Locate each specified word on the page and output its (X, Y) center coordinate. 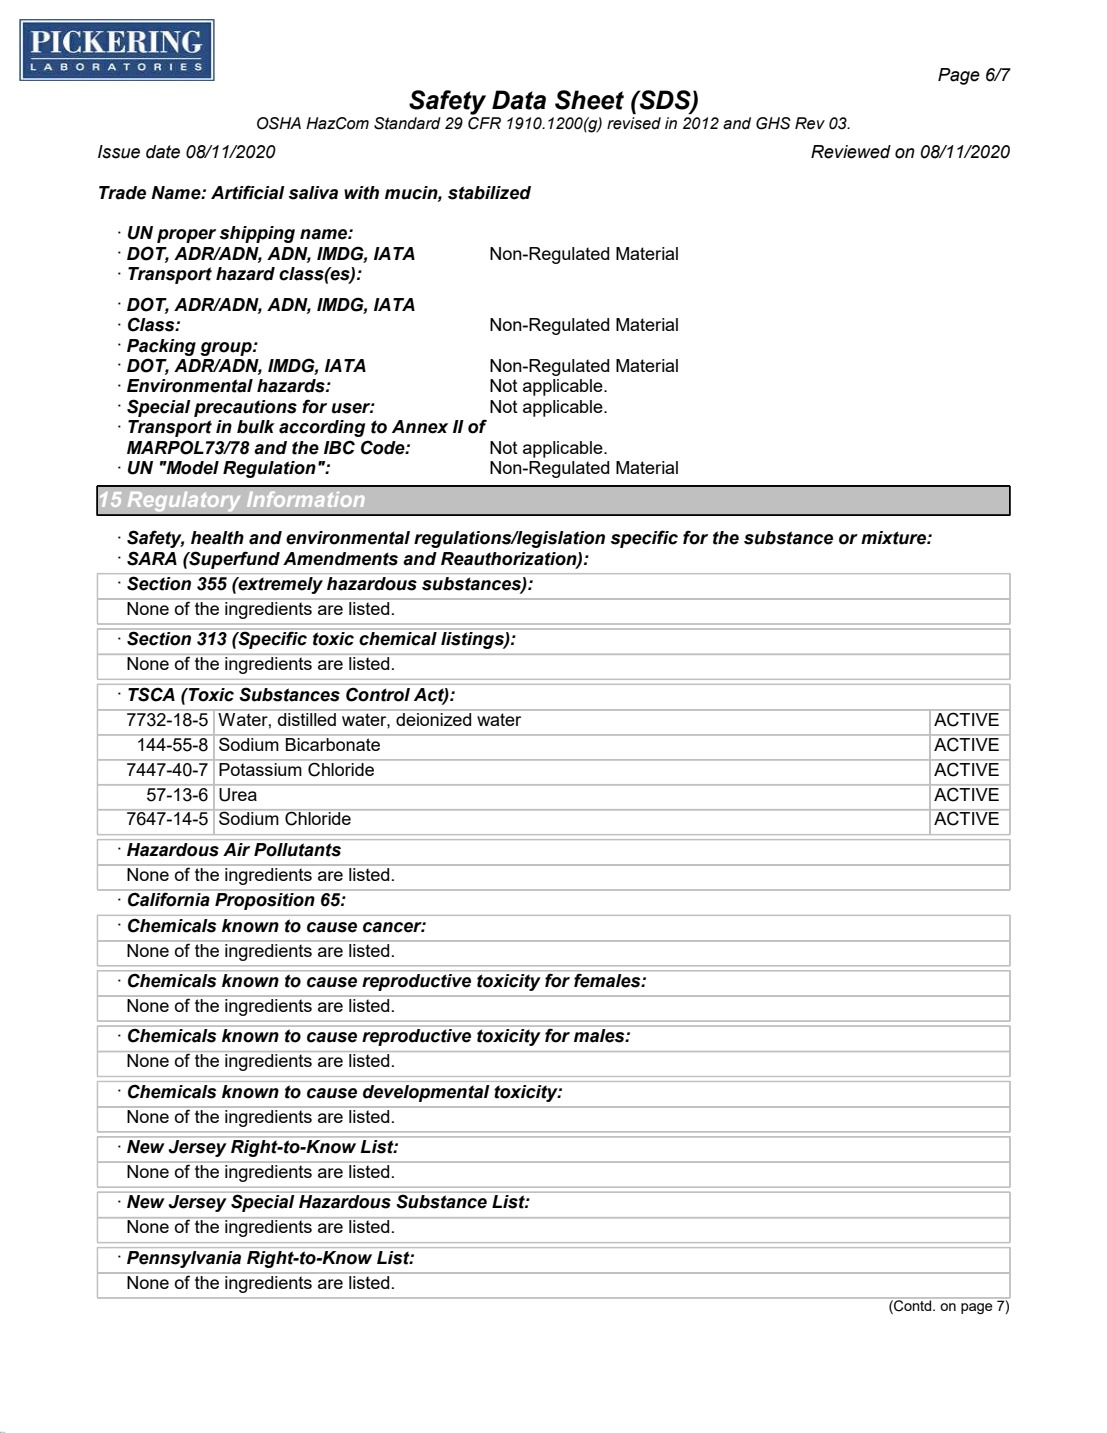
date (163, 152)
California (168, 899)
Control (378, 695)
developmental (426, 1093)
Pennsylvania (184, 1259)
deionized (434, 718)
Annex (420, 427)
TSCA (151, 695)
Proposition (265, 901)
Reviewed (851, 152)
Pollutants (297, 850)
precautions (245, 408)
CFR (484, 122)
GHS (773, 123)
